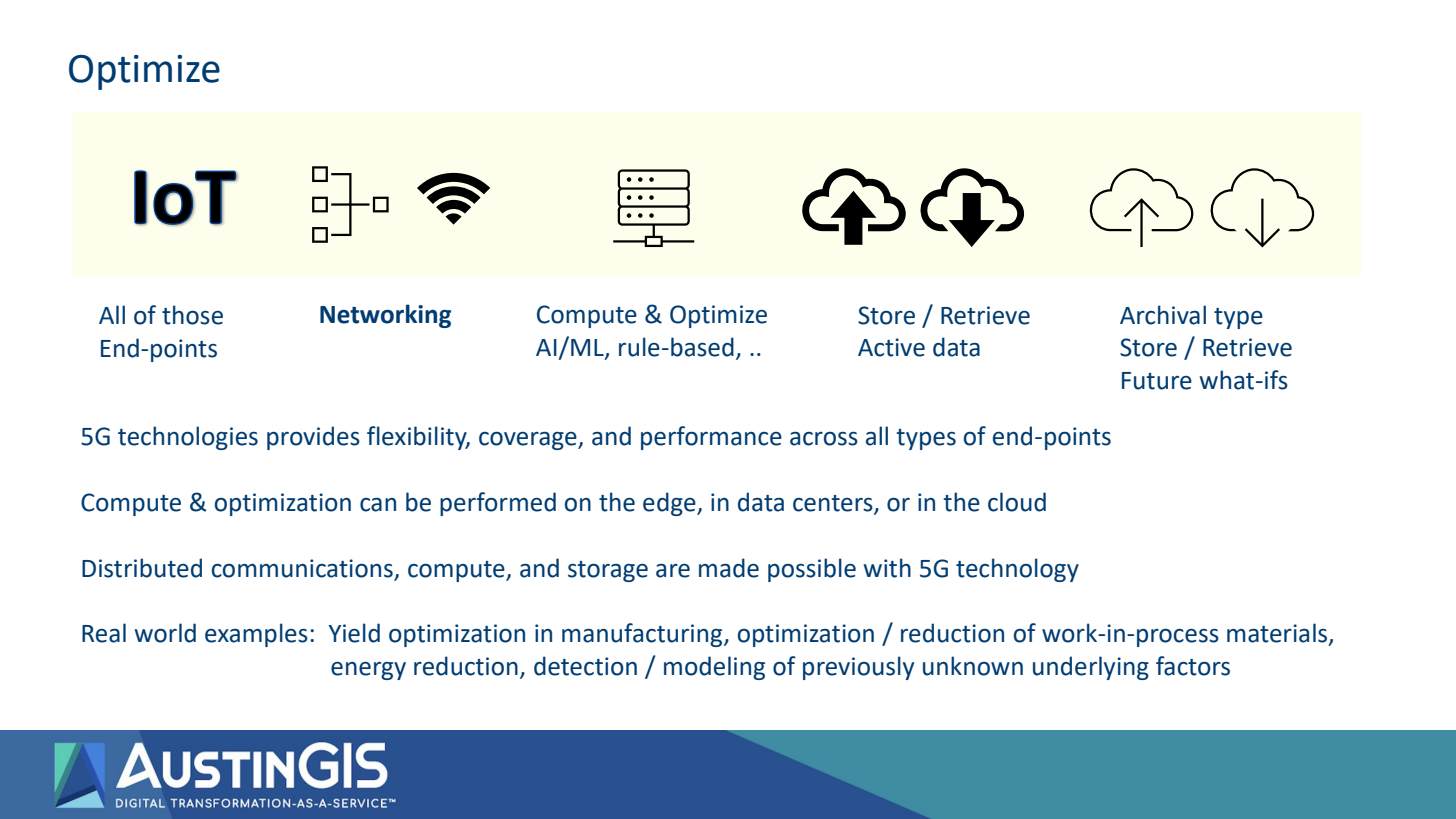  I want to click on those, so click(192, 315).
